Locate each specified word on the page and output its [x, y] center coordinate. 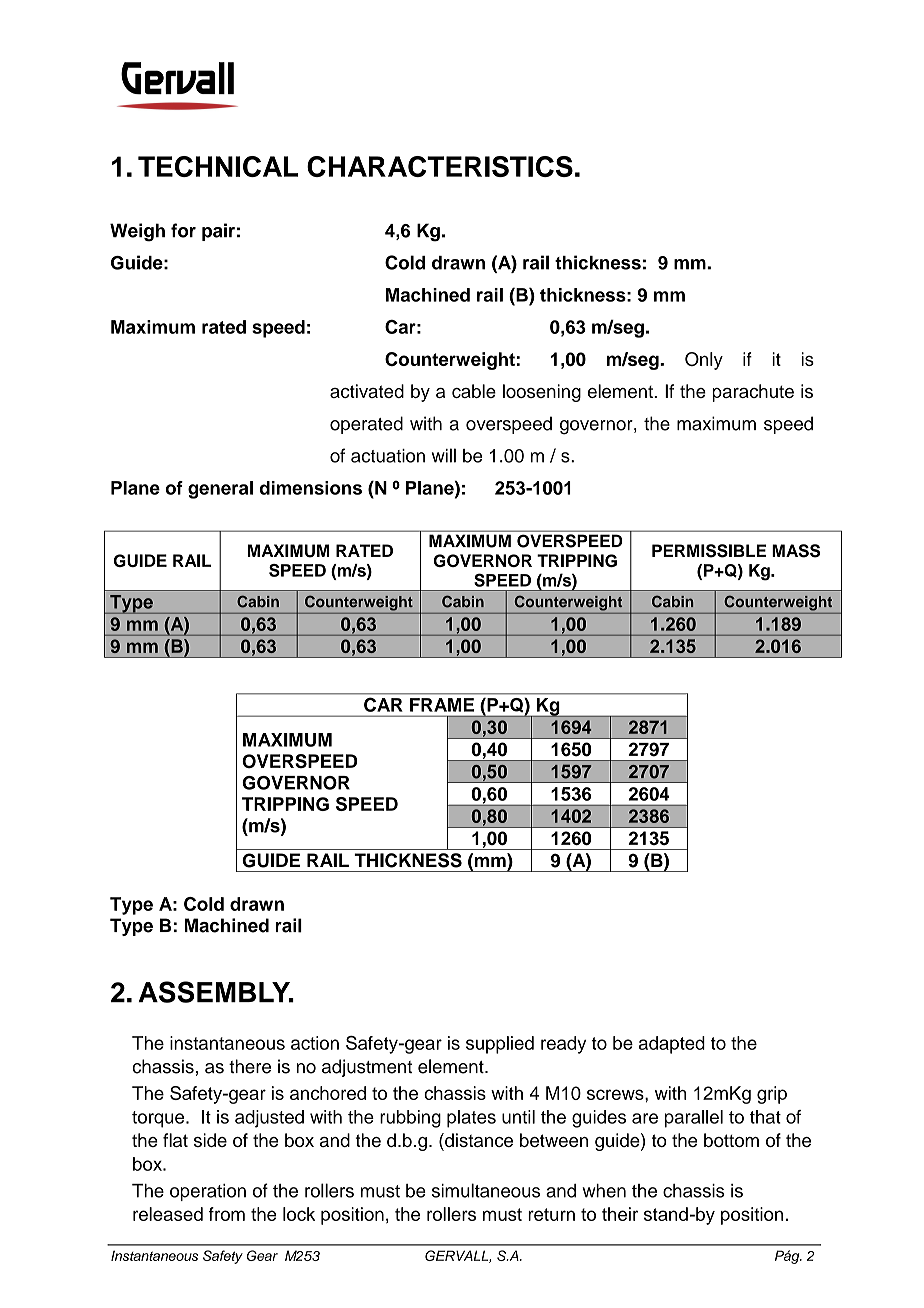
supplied [500, 1045]
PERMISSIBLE [709, 551]
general [220, 490]
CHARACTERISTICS [440, 166]
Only [704, 361]
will [444, 455]
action [315, 1043]
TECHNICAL [218, 166]
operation [208, 1192]
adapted [672, 1045]
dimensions [310, 488]
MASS [796, 551]
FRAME [442, 705]
